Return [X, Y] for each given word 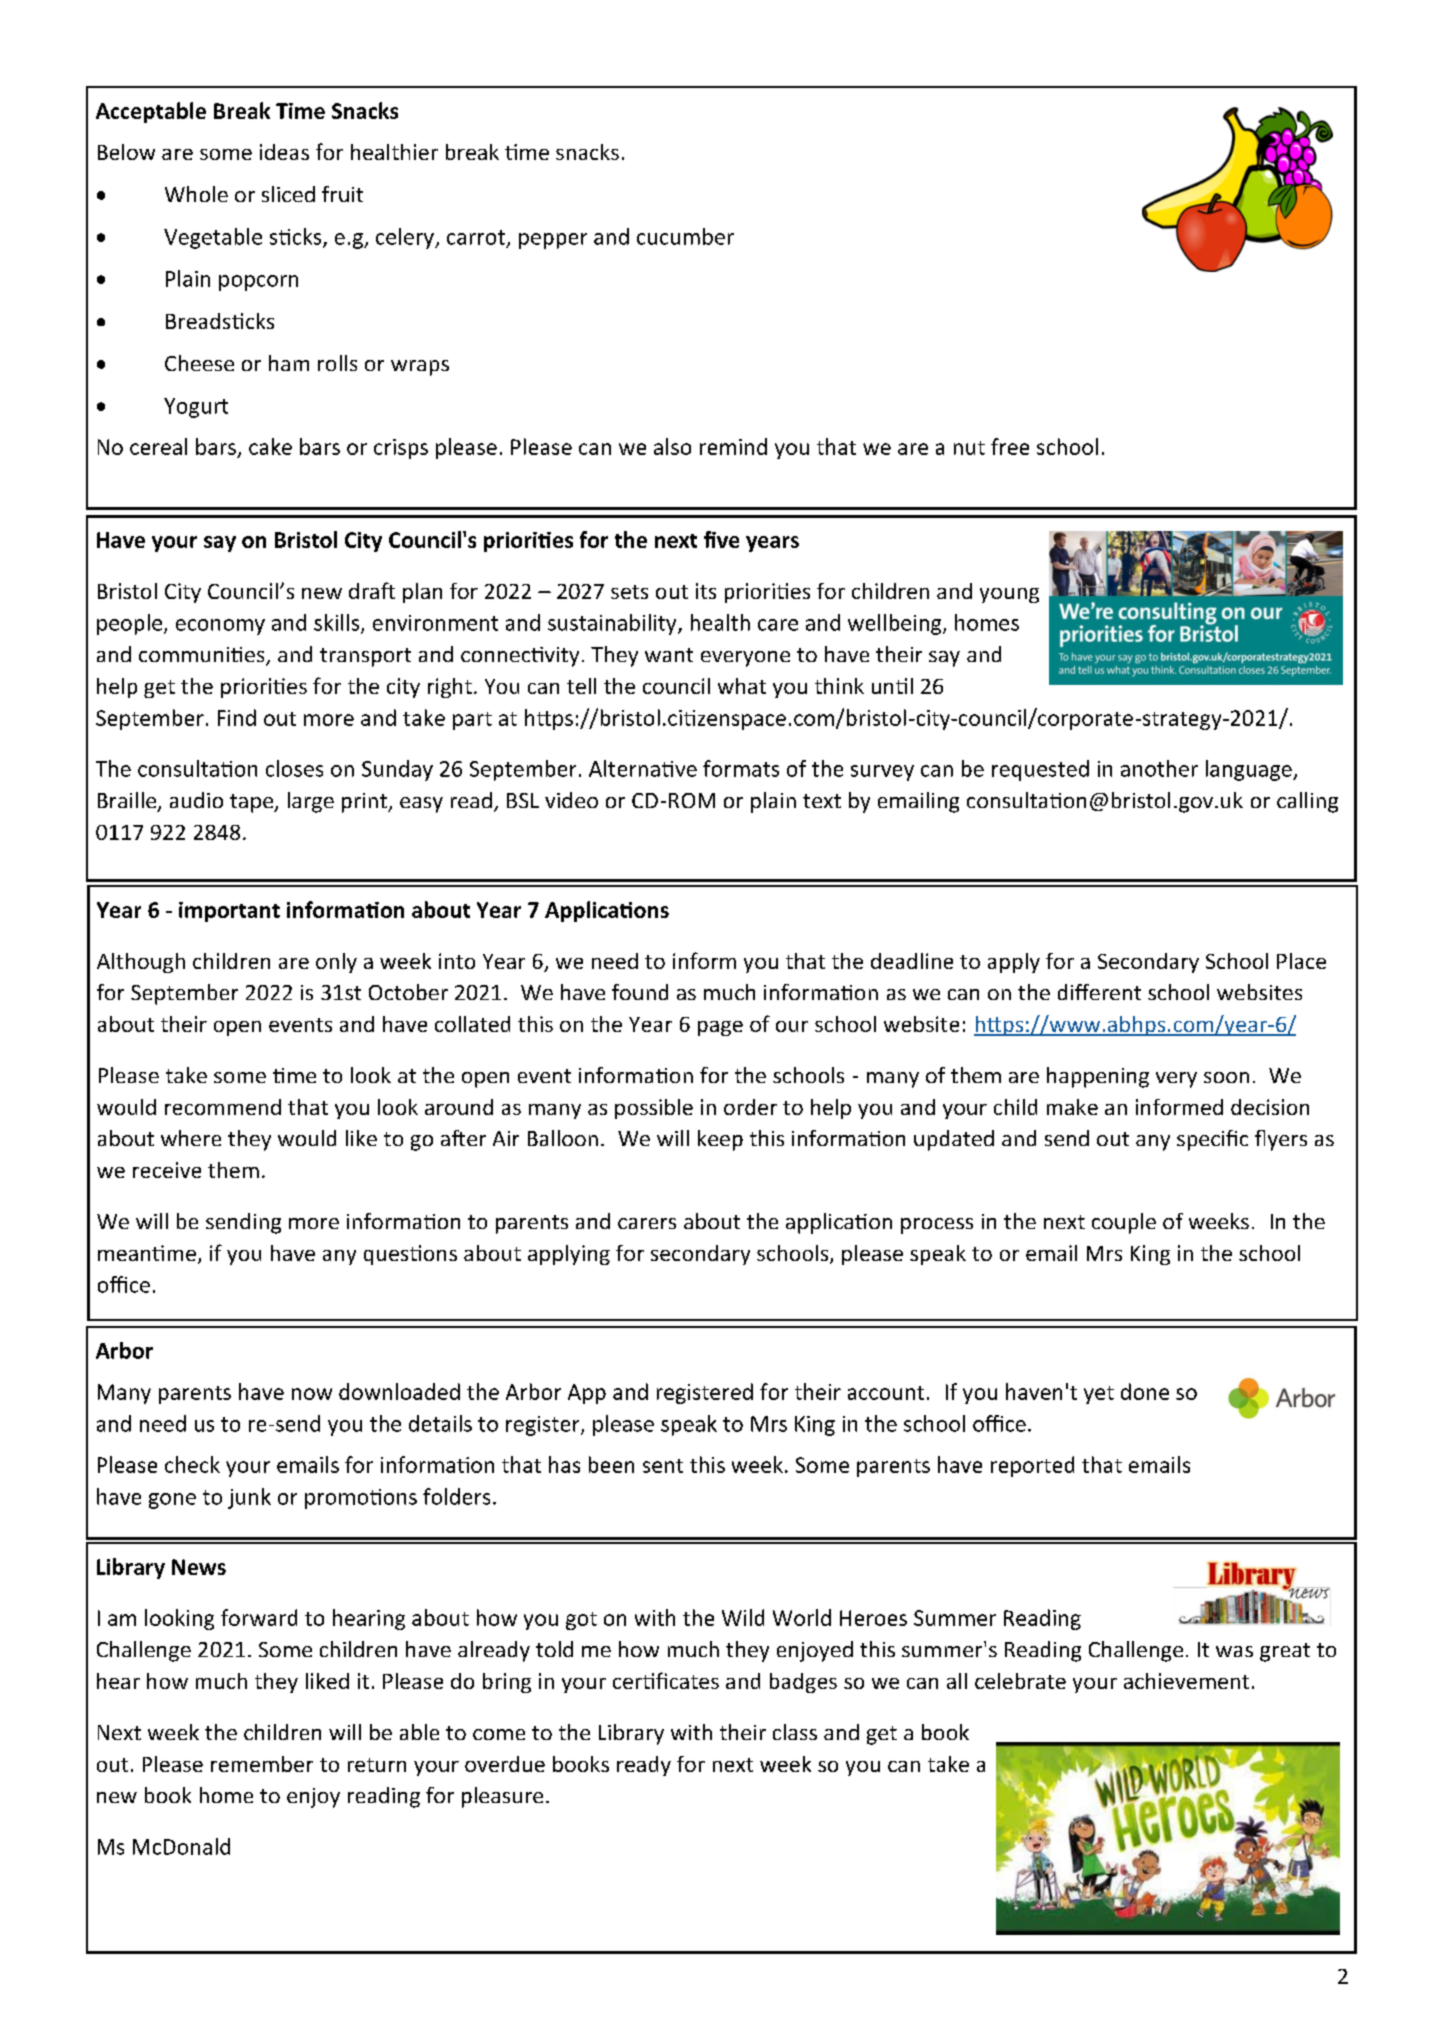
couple [1124, 1223]
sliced [288, 194]
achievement [1186, 1681]
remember [262, 1764]
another [1159, 768]
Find [237, 717]
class [795, 1732]
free [1010, 446]
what [742, 686]
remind [733, 446]
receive [167, 1170]
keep [720, 1140]
